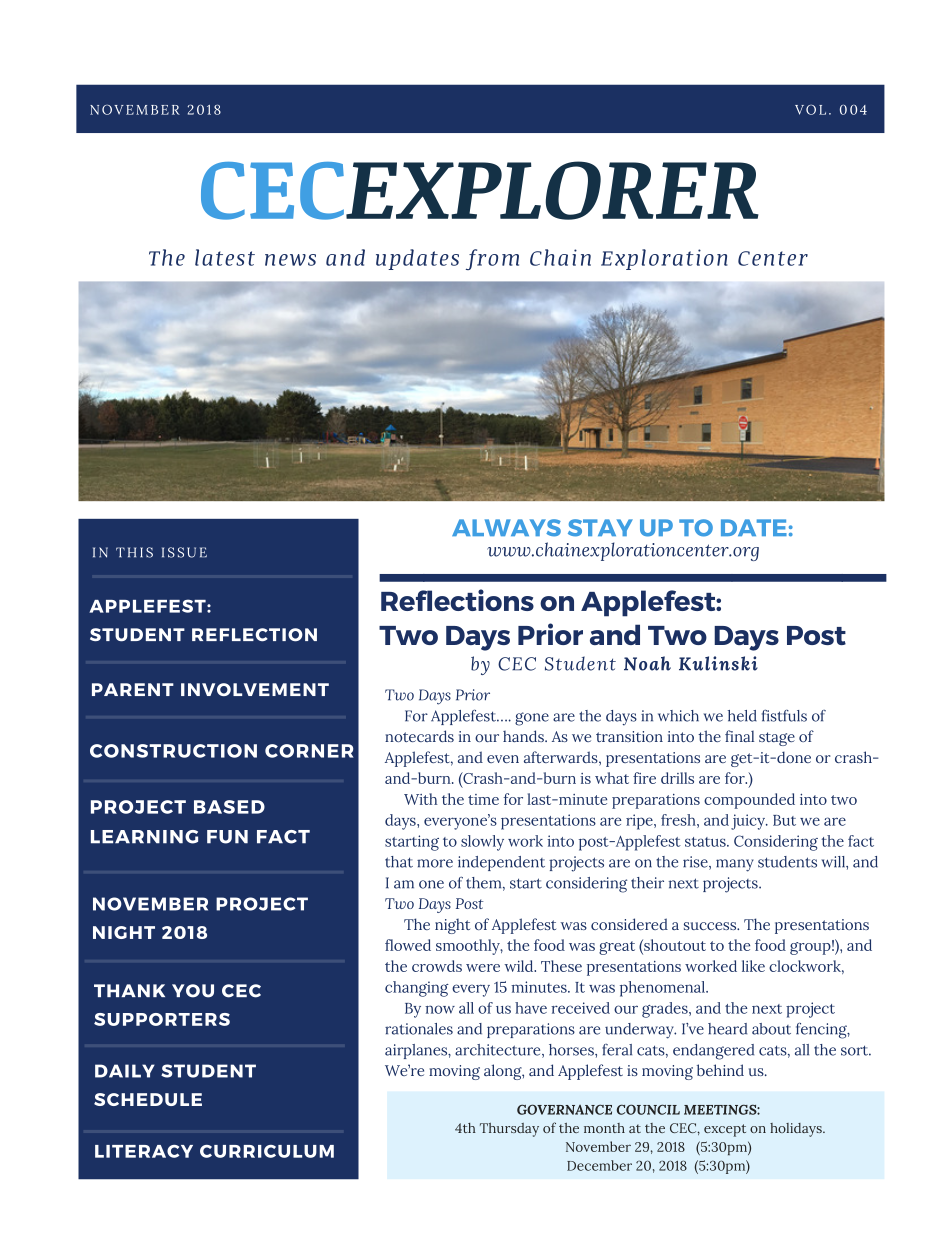 This page has width=952, height=1233. Describe the element at coordinates (725, 1130) in the page. I see `except` at that location.
